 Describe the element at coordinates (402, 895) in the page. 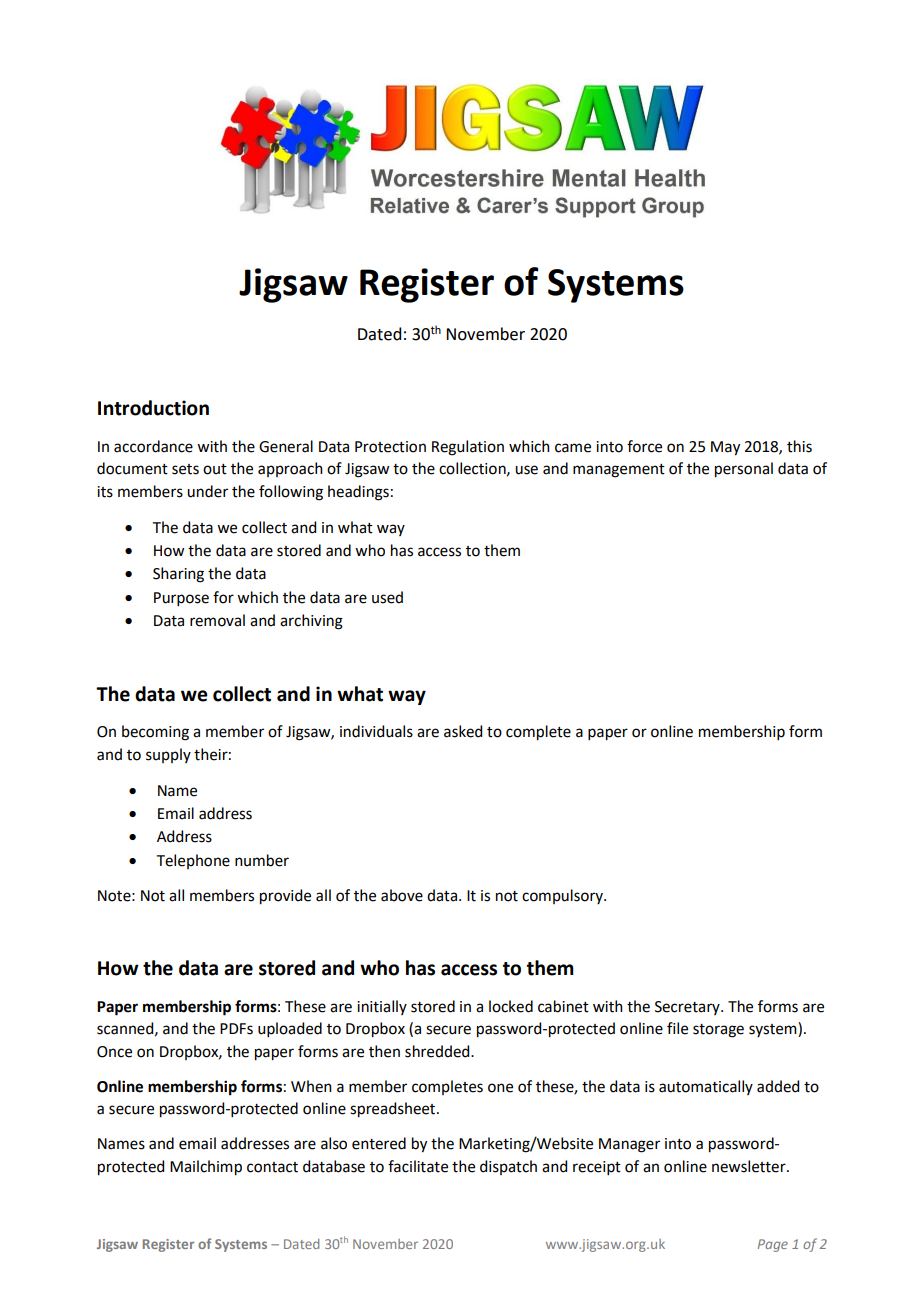

I see `above` at that location.
